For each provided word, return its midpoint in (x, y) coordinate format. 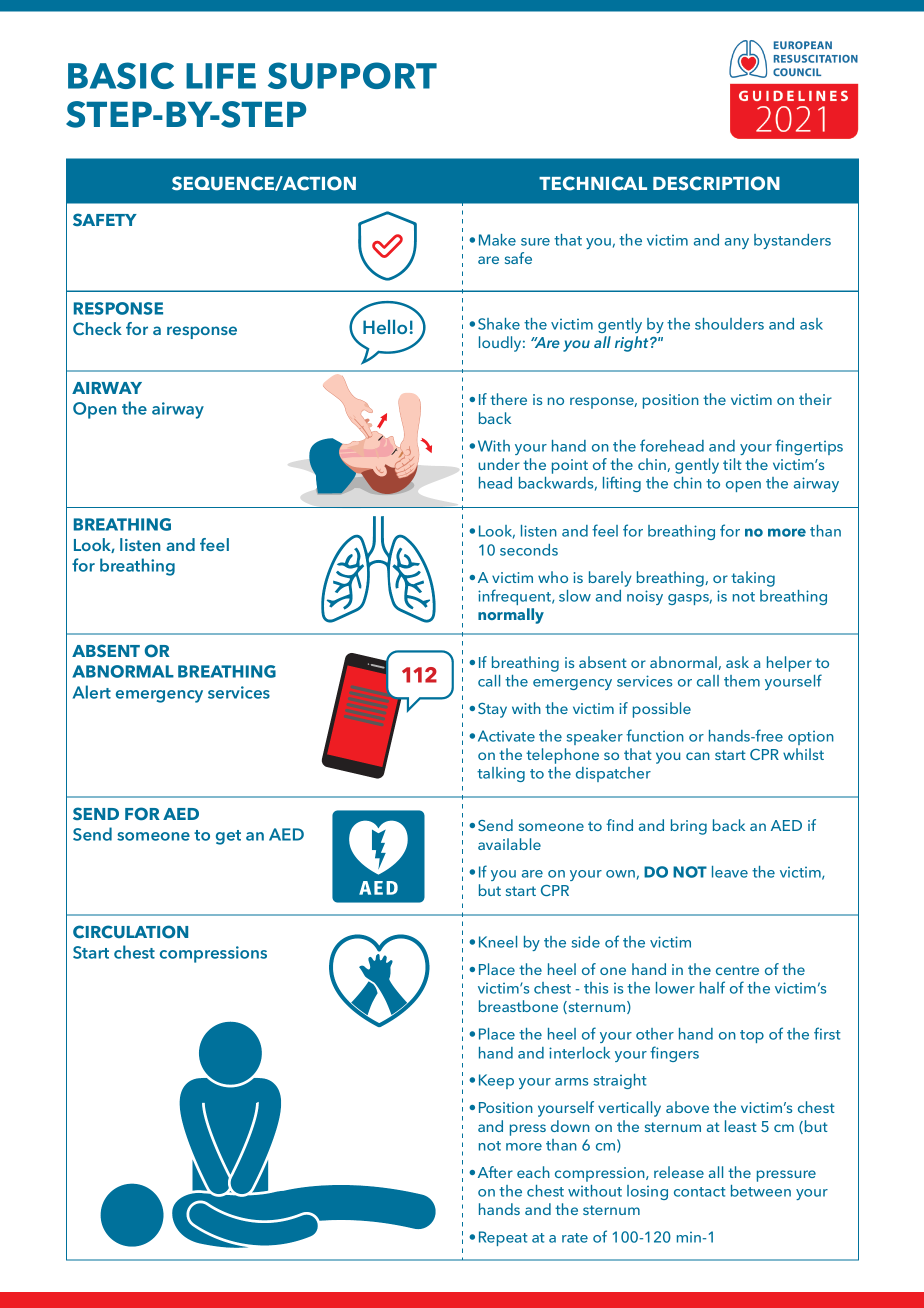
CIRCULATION (130, 932)
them (742, 681)
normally (511, 616)
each (533, 1172)
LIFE (221, 76)
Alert (92, 692)
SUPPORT (352, 75)
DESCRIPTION (716, 183)
